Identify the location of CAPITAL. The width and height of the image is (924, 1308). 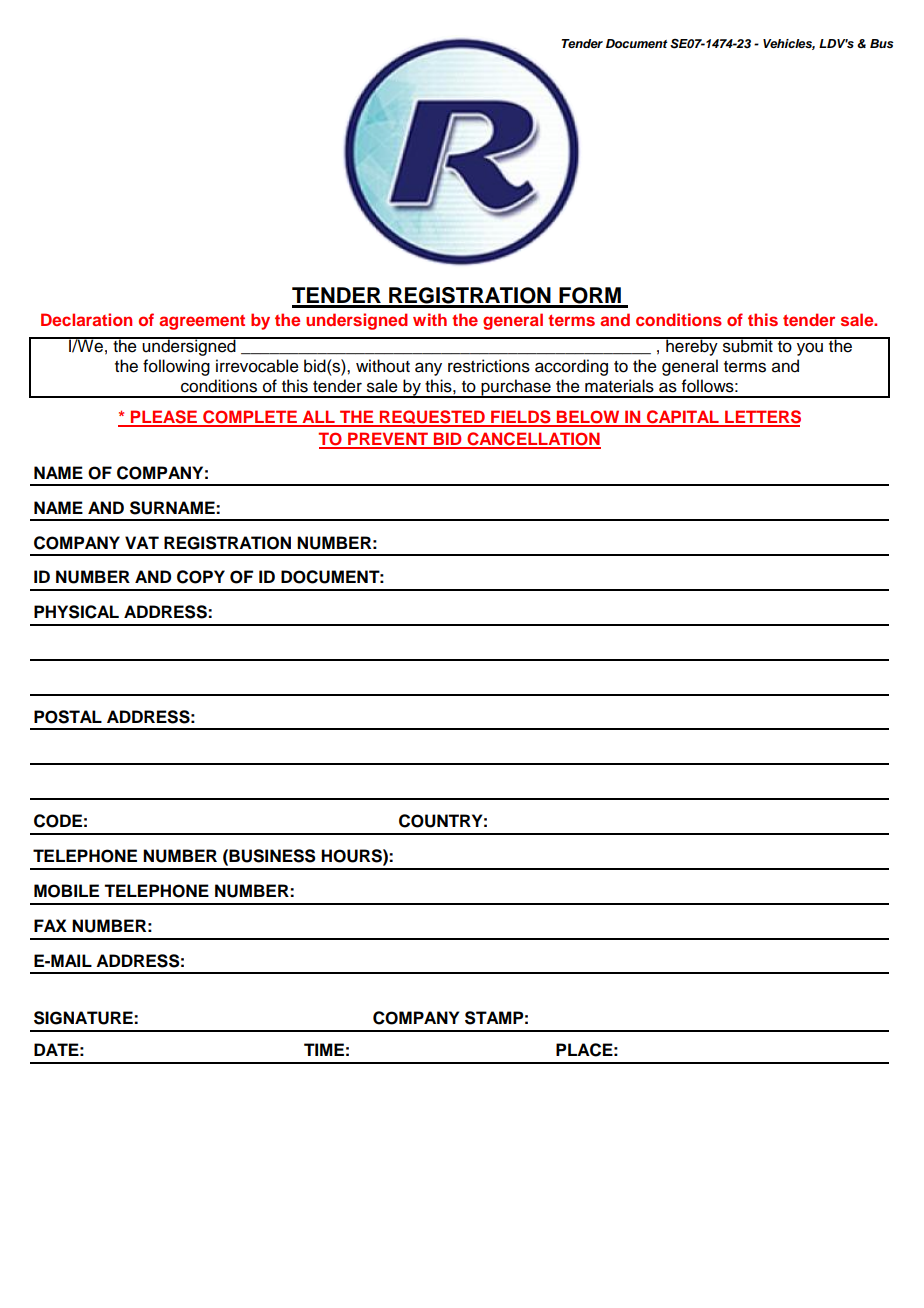
(683, 418).
